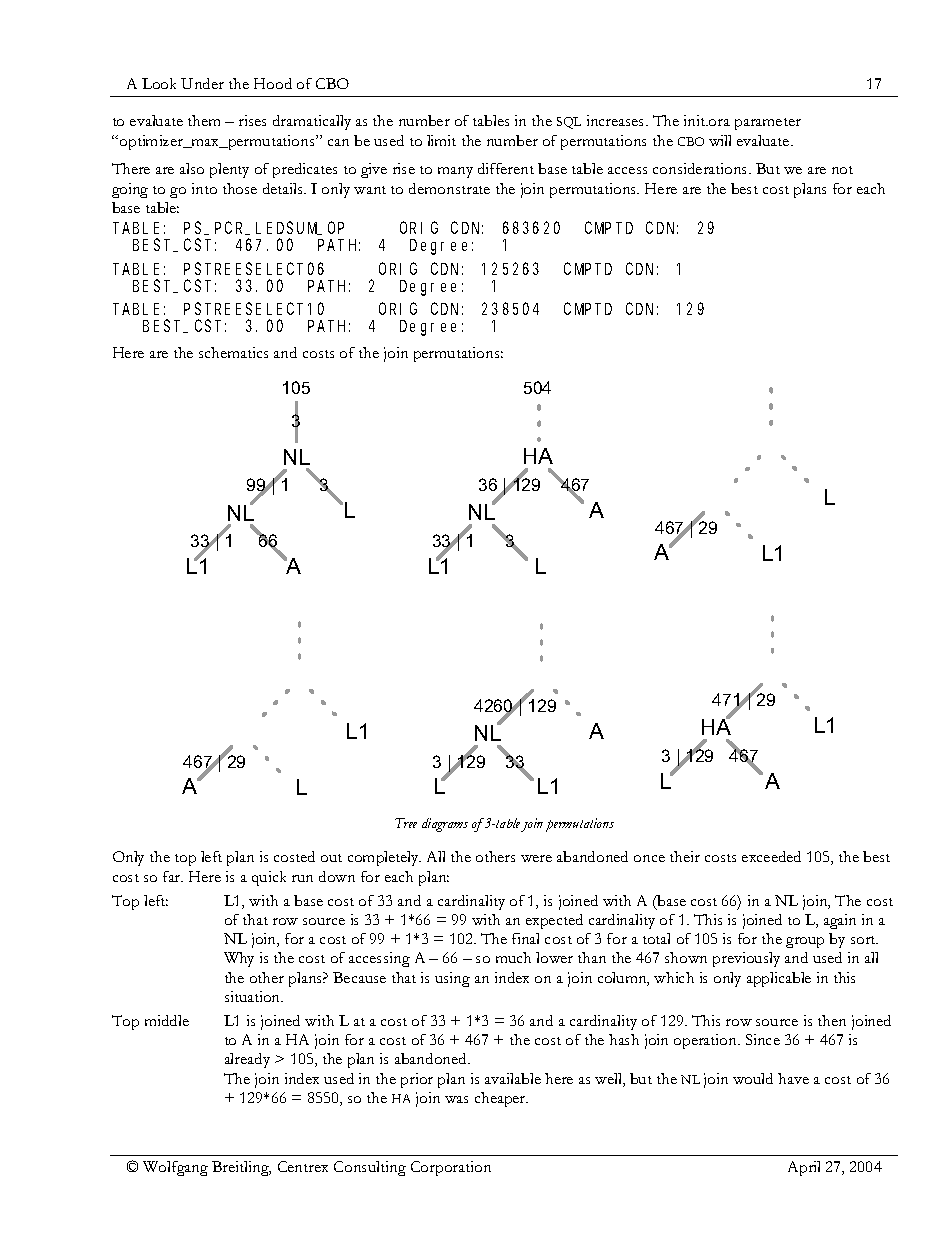 Image resolution: width=952 pixels, height=1233 pixels. I want to click on diagrams, so click(445, 825).
